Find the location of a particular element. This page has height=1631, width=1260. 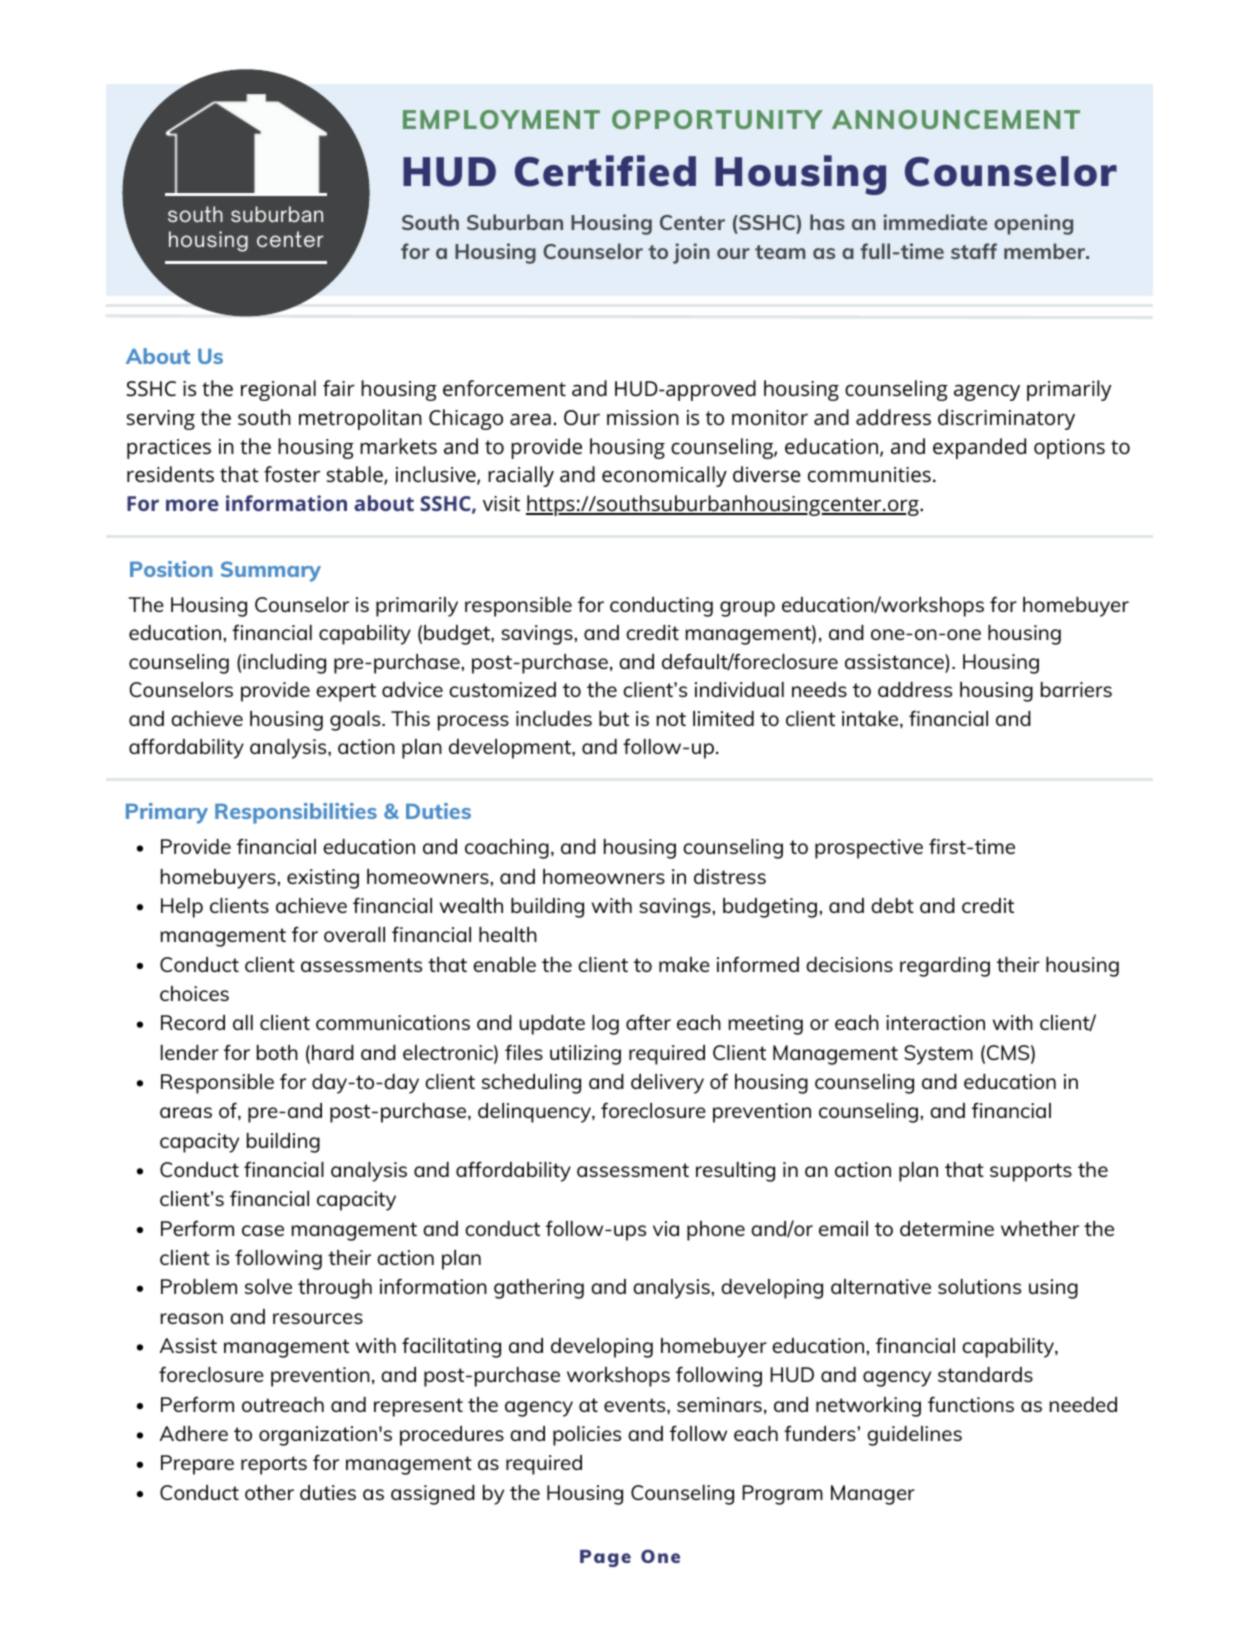

ANNOUNCEMENT is located at coordinates (956, 119).
